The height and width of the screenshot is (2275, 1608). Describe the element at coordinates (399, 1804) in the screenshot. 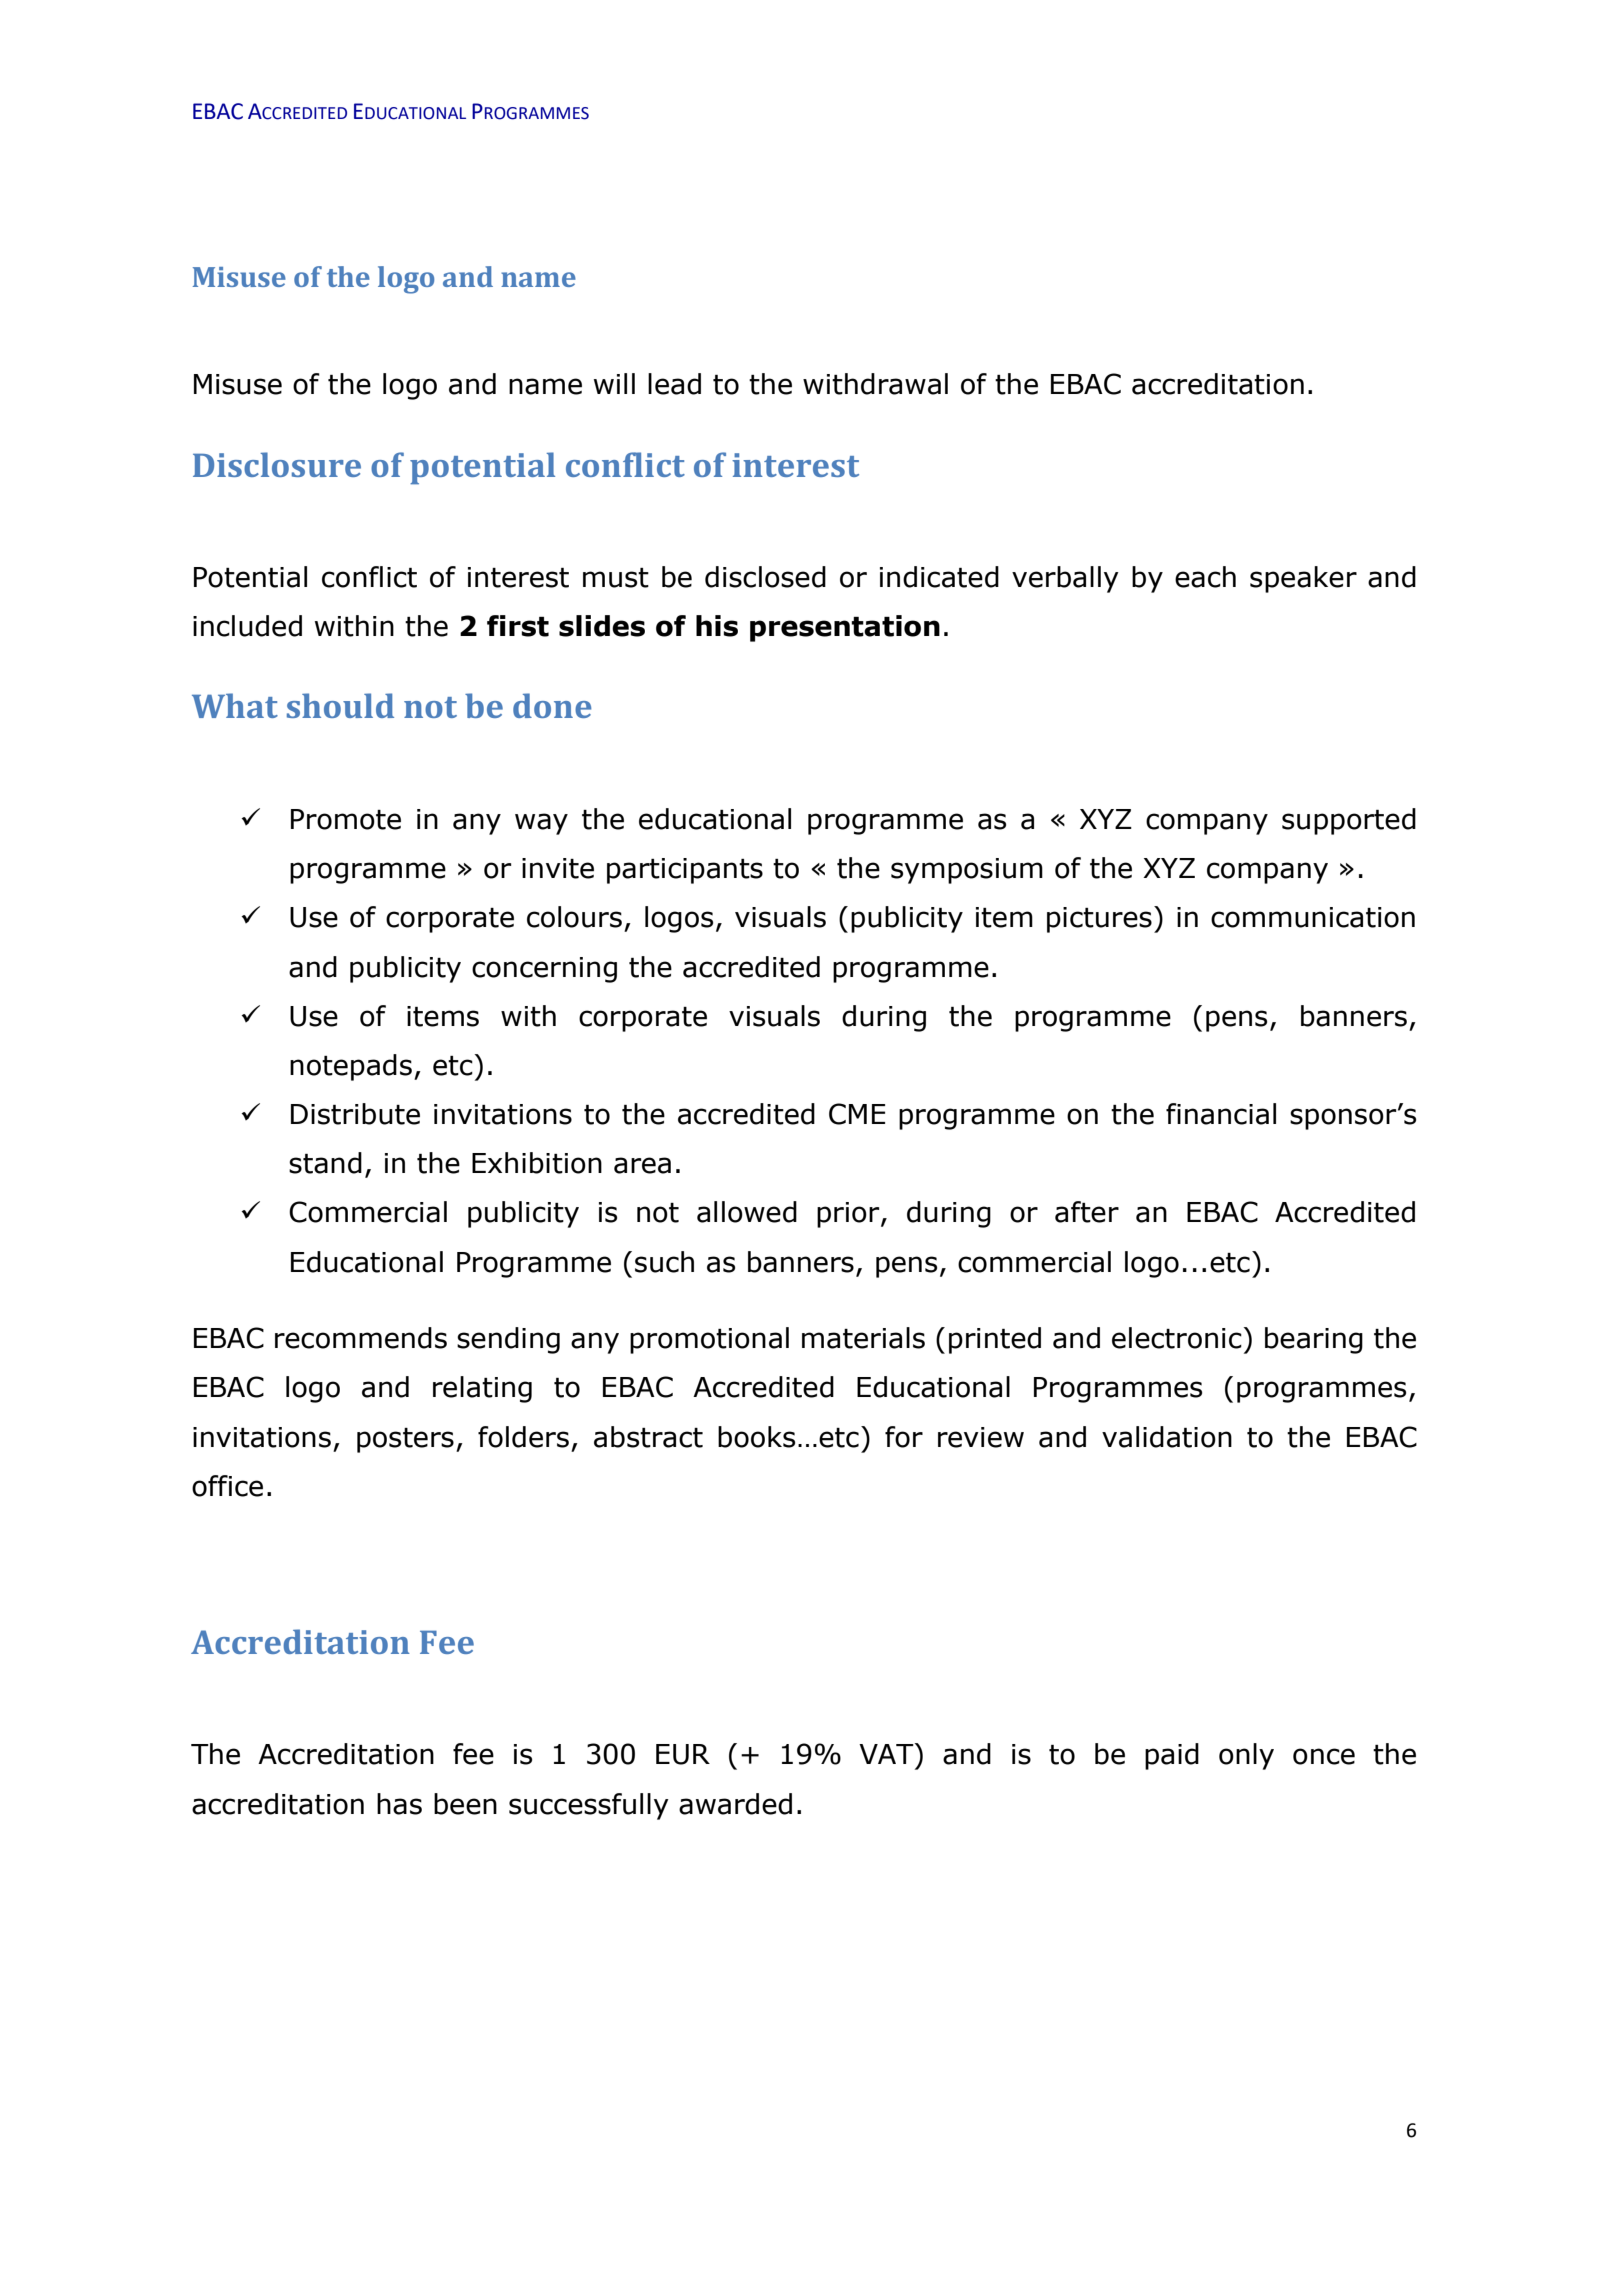

I see `has` at that location.
